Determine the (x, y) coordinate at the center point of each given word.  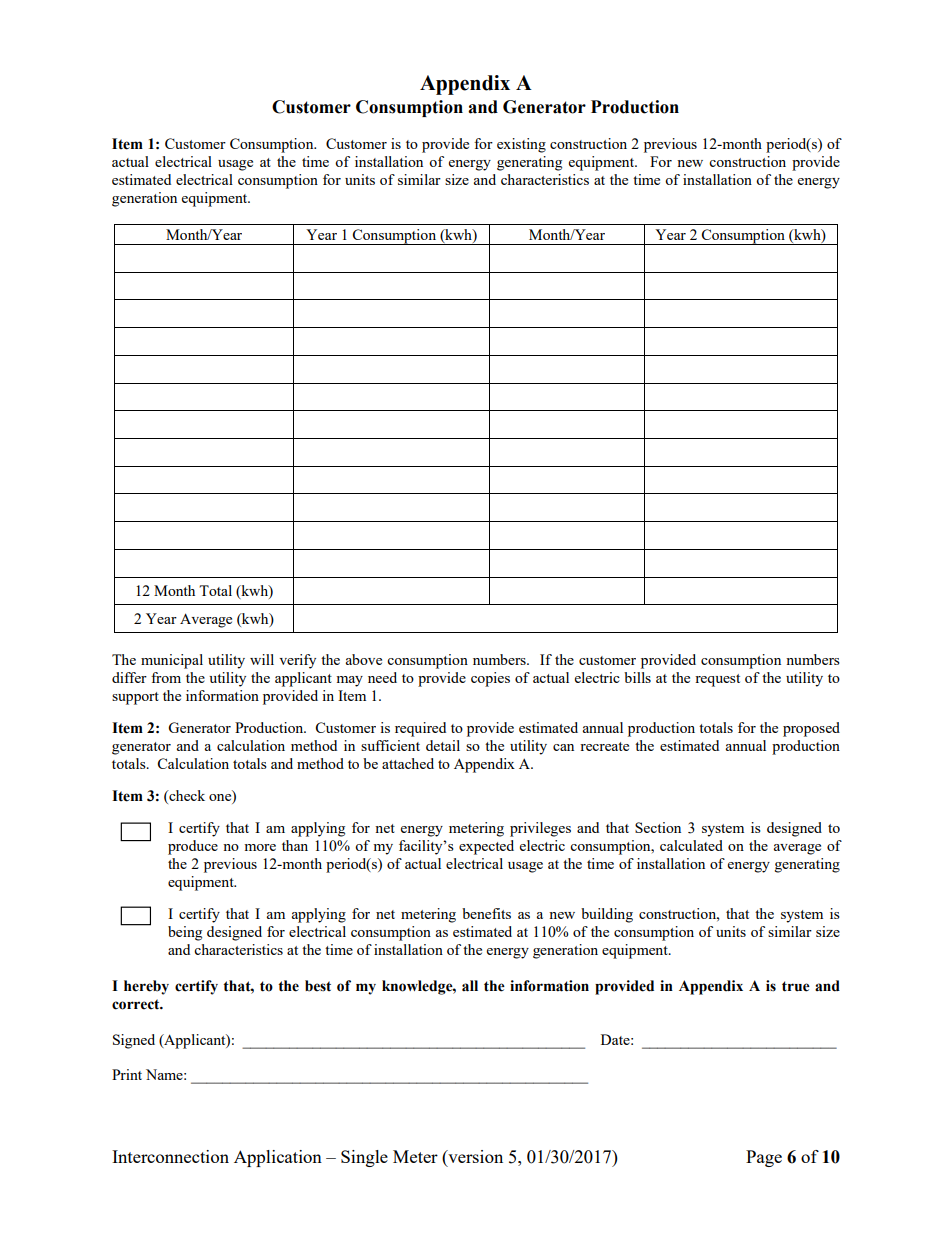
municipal (172, 661)
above (364, 659)
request (717, 680)
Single (364, 1158)
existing (521, 145)
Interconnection (170, 1156)
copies (490, 679)
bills (637, 677)
